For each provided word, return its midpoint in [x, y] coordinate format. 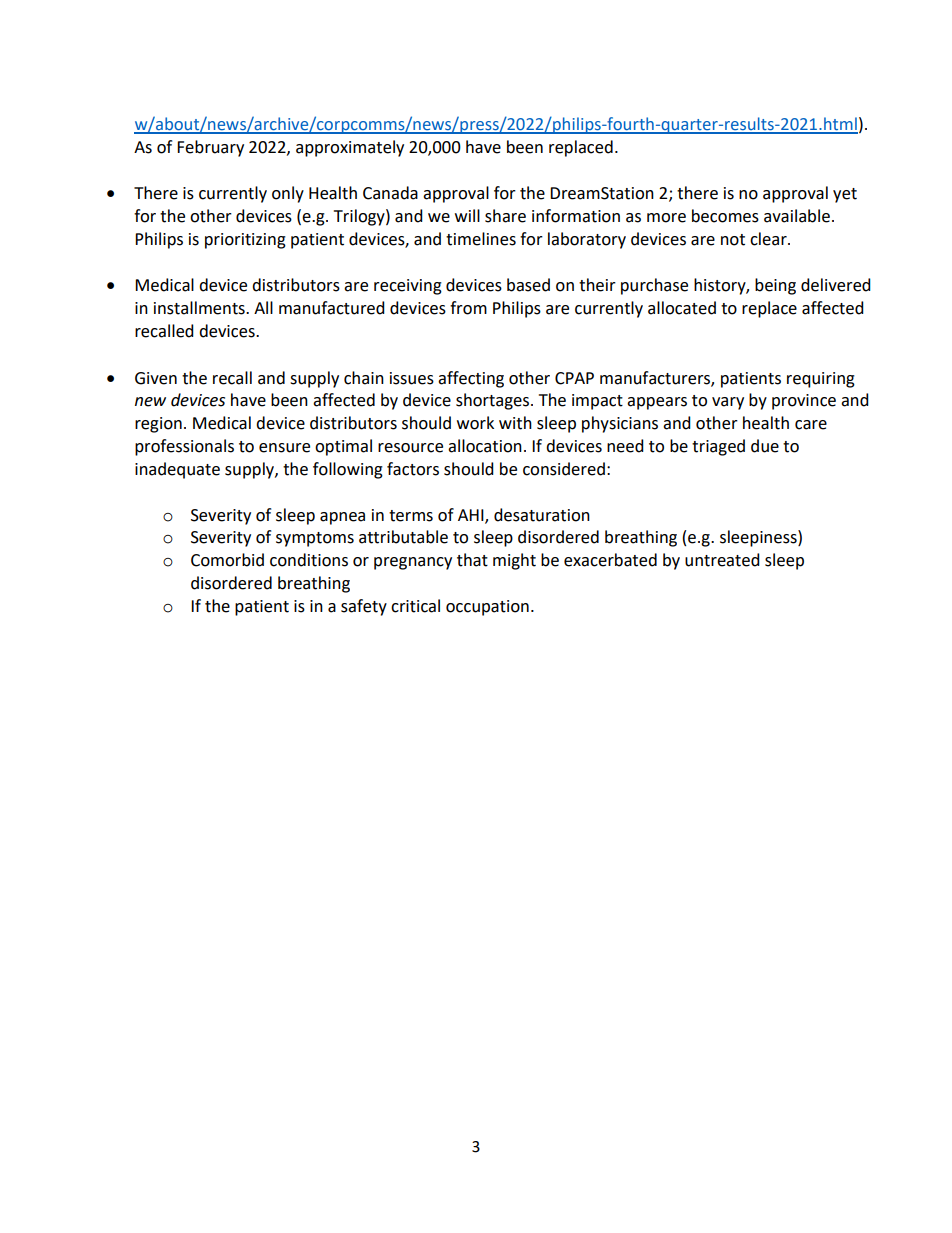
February [210, 148]
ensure [284, 448]
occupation [487, 608]
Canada [390, 193]
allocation [485, 446]
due [765, 446]
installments [200, 308]
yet [845, 195]
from [468, 308]
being [775, 286]
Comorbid [227, 560]
